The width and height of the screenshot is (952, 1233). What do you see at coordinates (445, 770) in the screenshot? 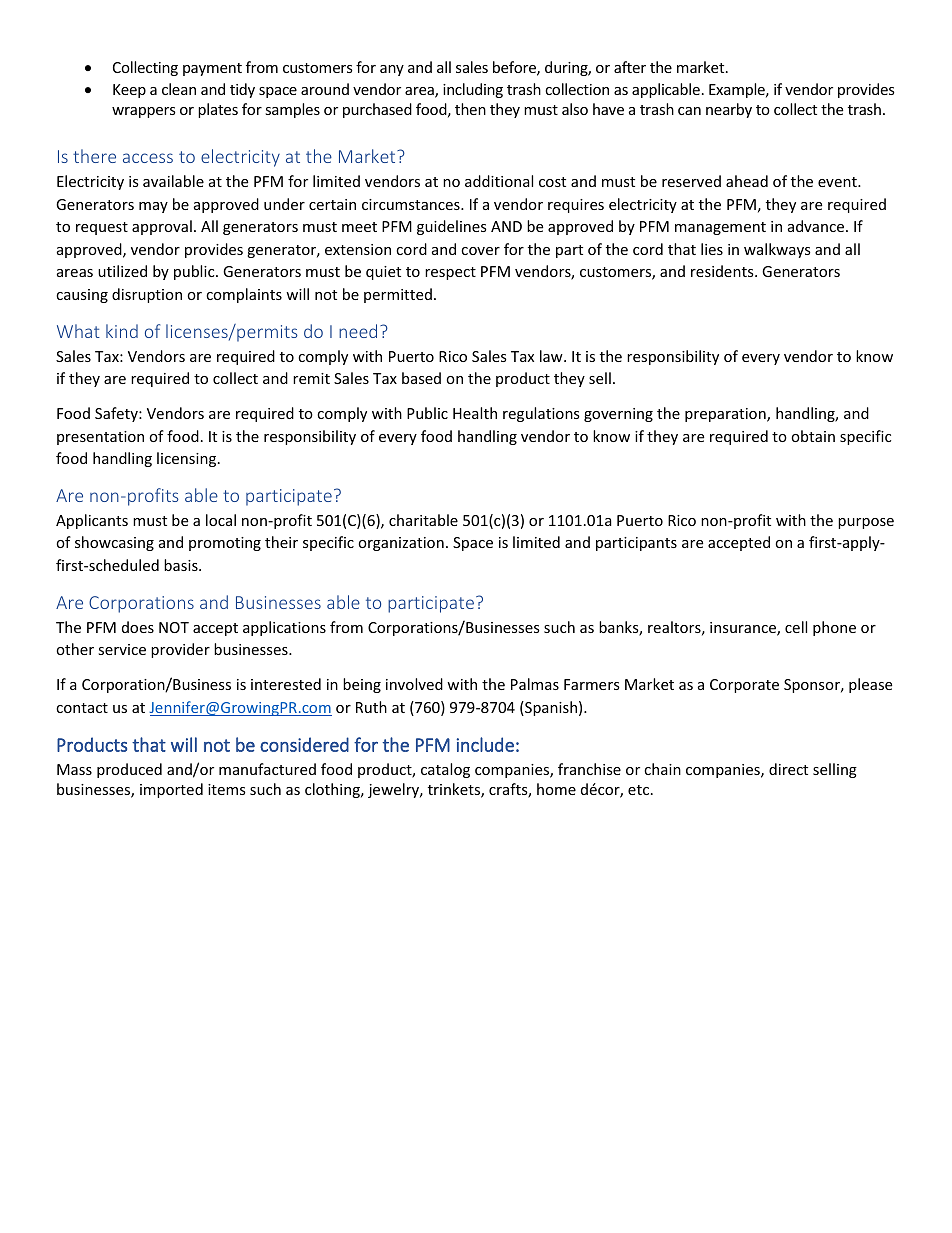
I see `catalog` at bounding box center [445, 770].
